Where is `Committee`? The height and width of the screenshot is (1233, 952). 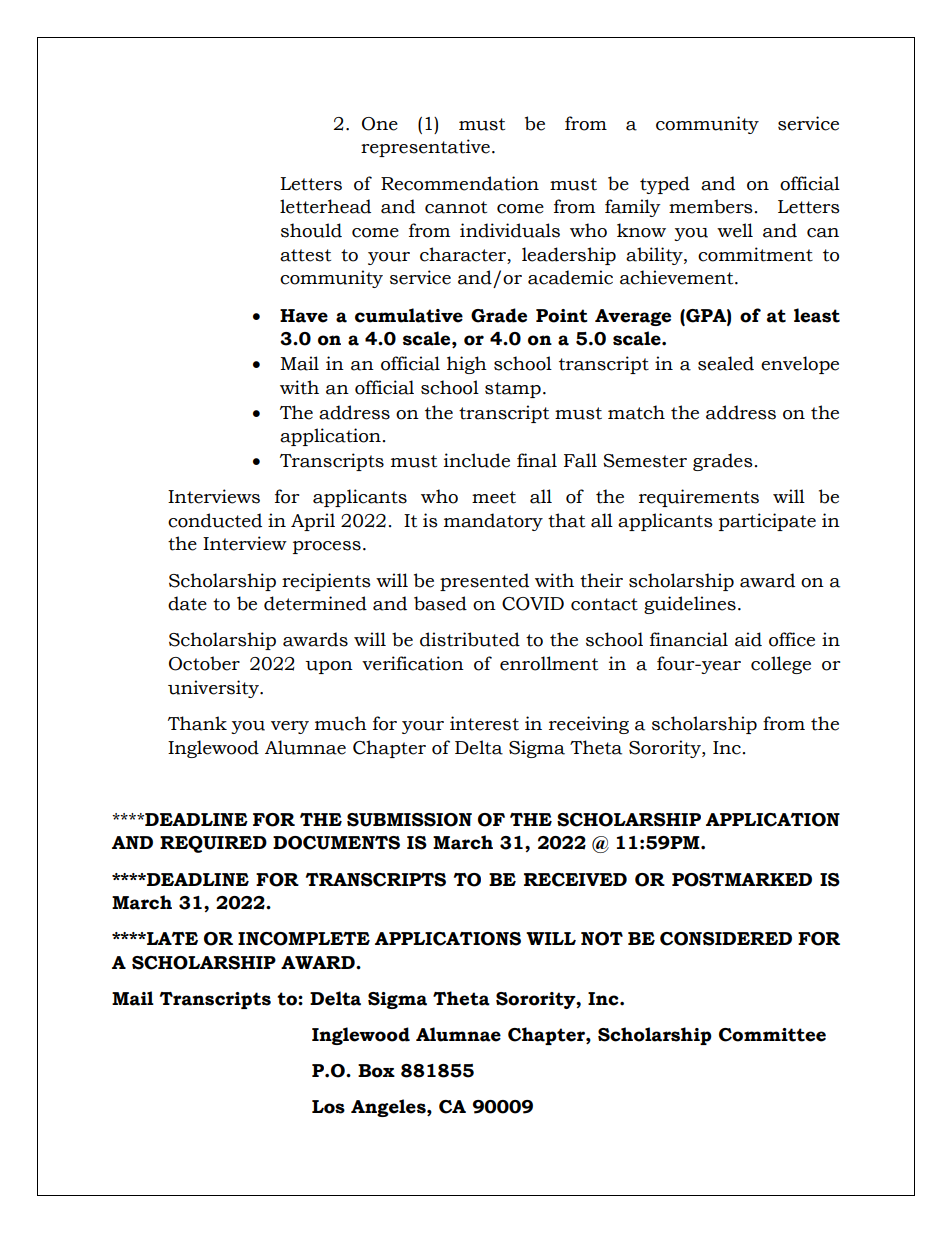 Committee is located at coordinates (772, 1035).
